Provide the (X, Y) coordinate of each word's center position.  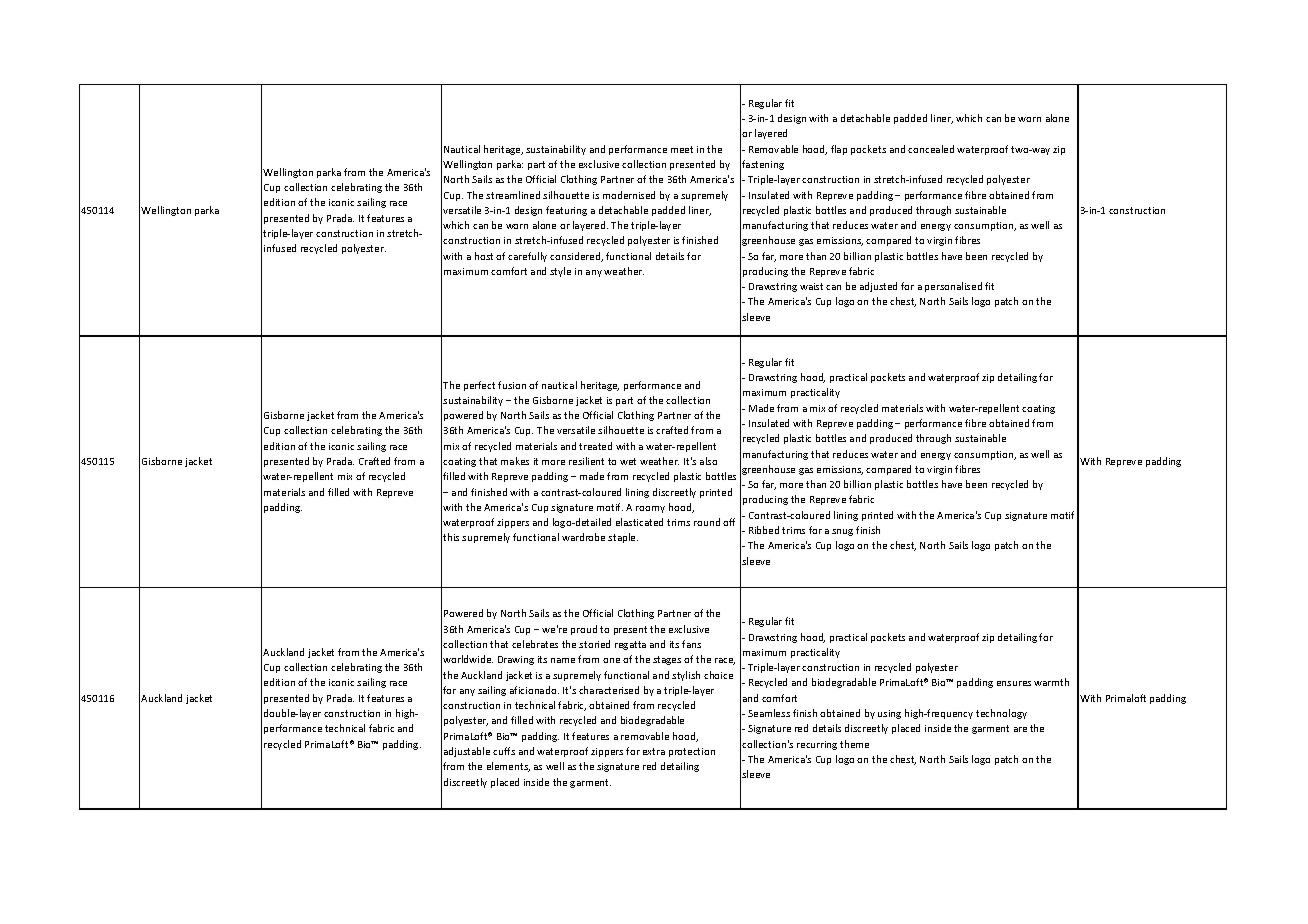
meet (682, 149)
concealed (931, 149)
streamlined (513, 195)
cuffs (504, 751)
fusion (512, 385)
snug (842, 532)
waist (811, 286)
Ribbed (764, 530)
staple (623, 538)
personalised (953, 287)
